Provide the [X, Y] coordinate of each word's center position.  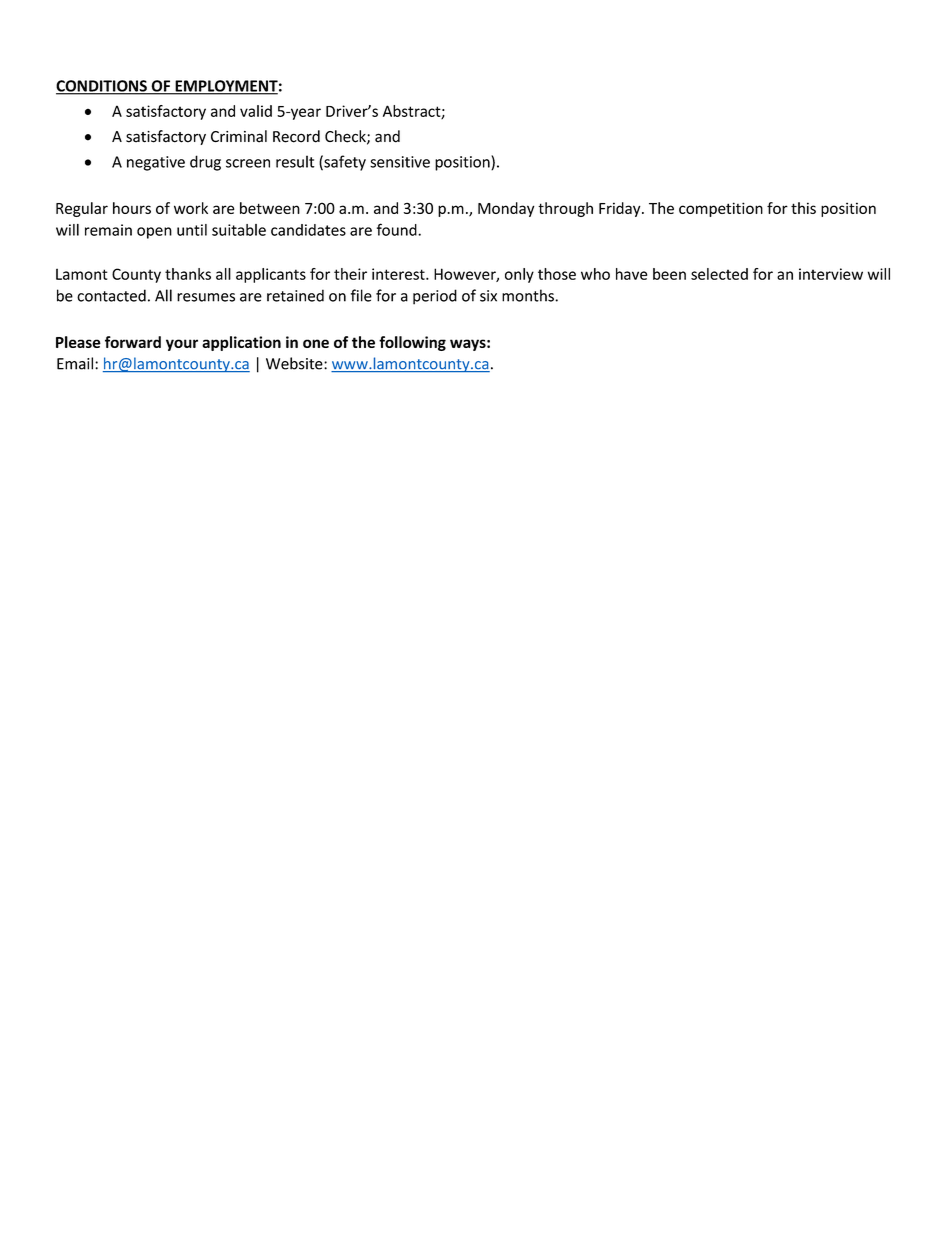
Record [296, 136]
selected [719, 274]
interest [399, 274]
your [182, 345]
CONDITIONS [102, 87]
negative [156, 163]
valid [256, 111]
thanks [188, 274]
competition [721, 209]
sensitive [400, 162]
